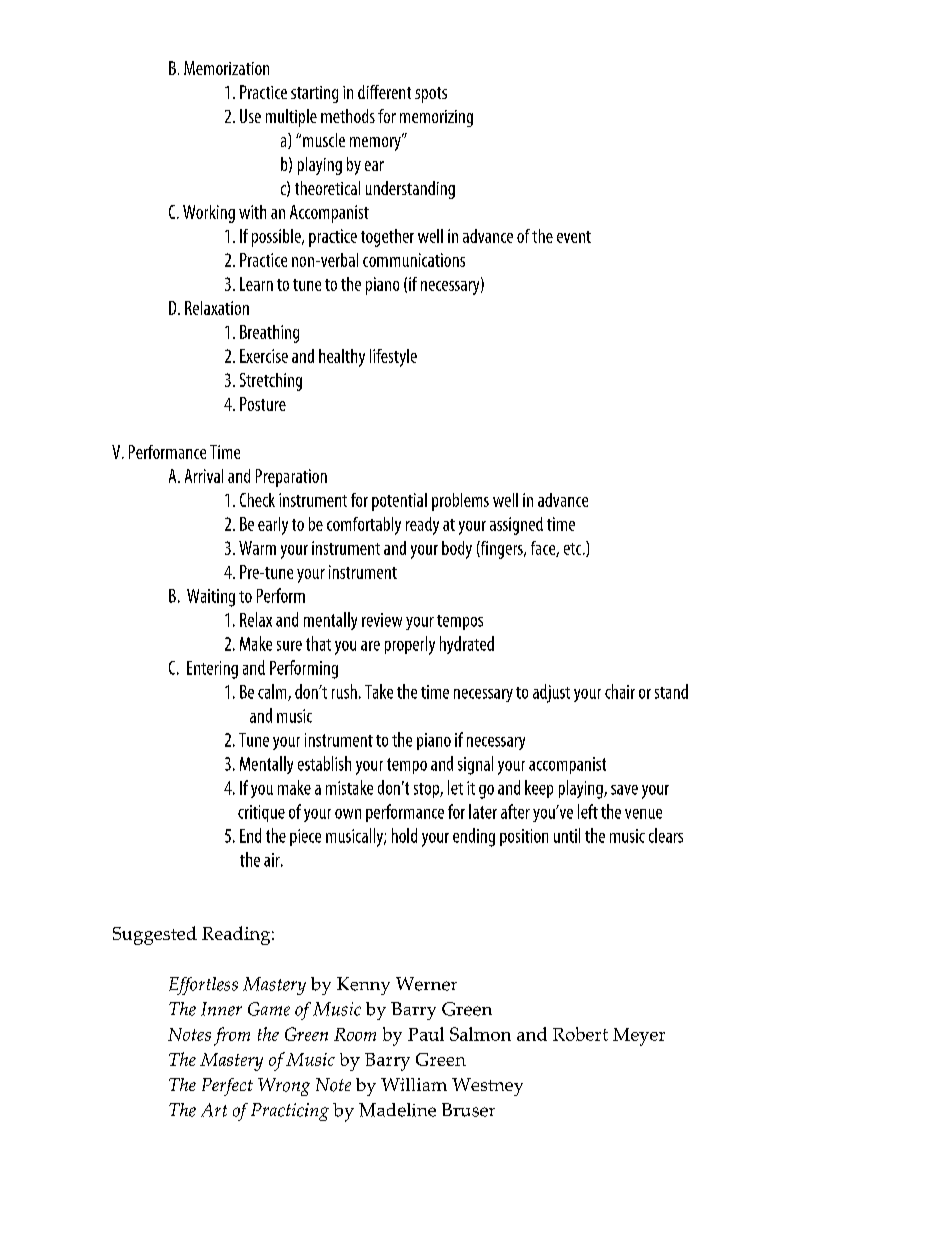  I want to click on Memorization, so click(226, 68).
